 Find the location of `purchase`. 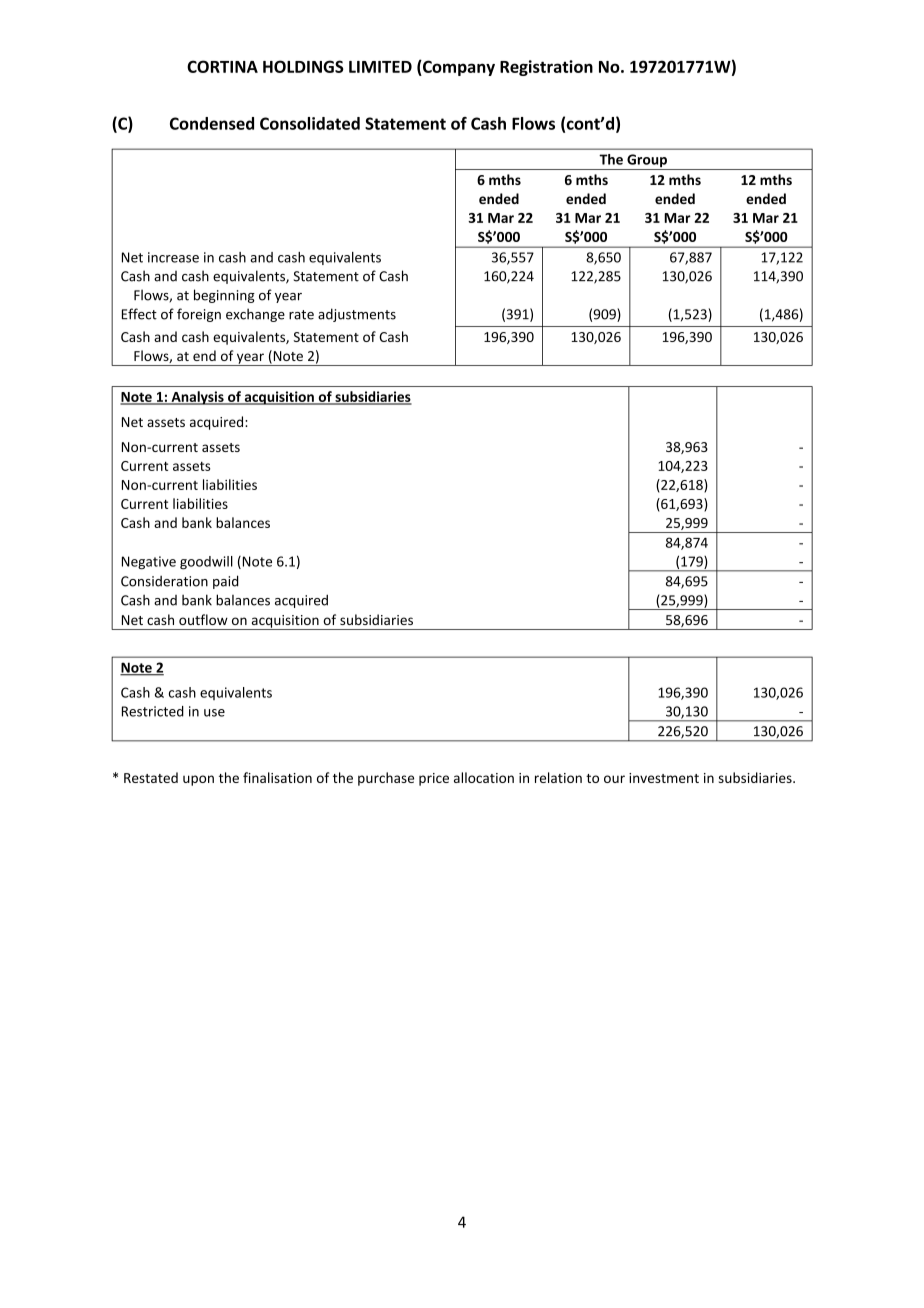

purchase is located at coordinates (386, 779).
